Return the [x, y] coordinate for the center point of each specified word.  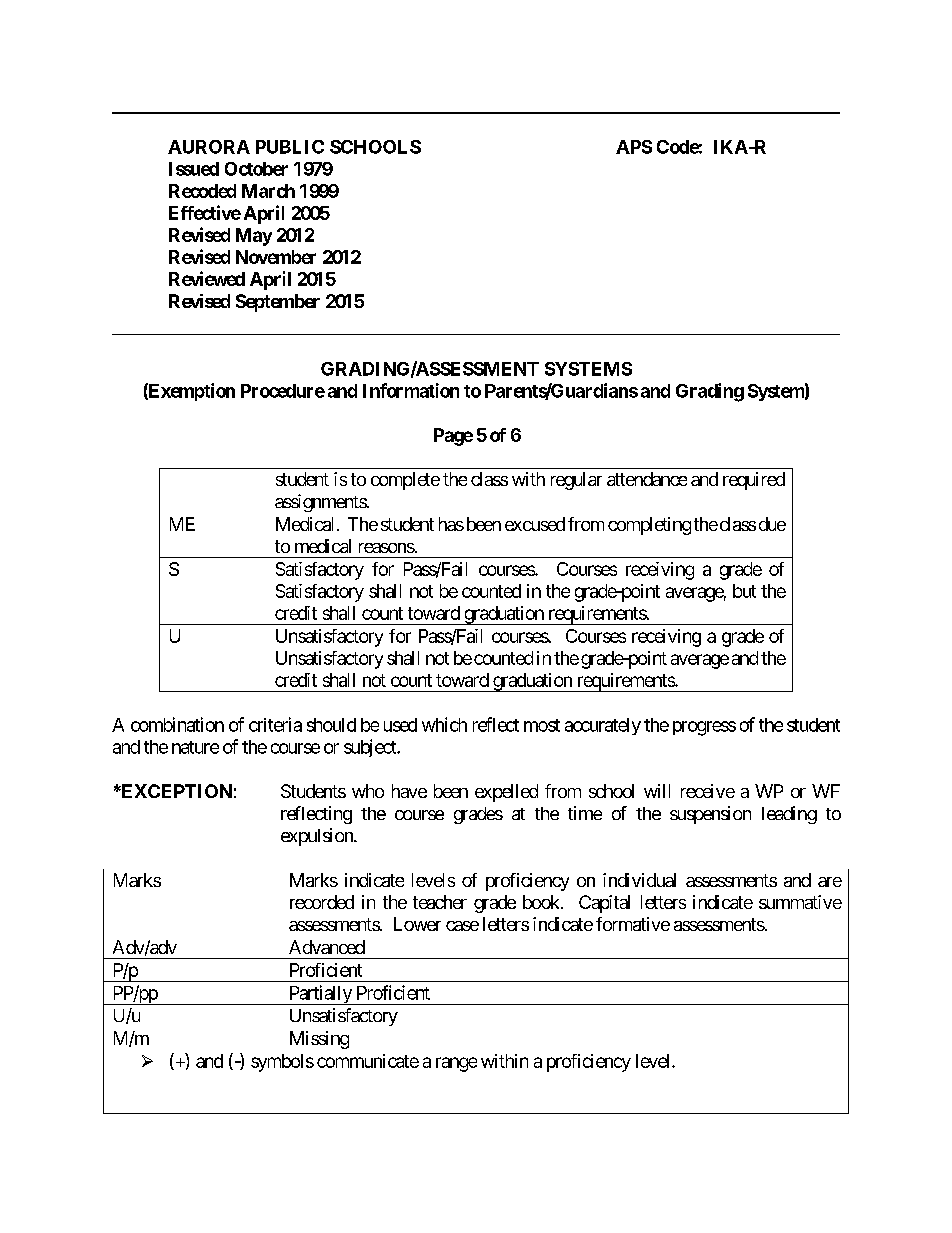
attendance [647, 479]
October [256, 169]
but [744, 591]
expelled [506, 793]
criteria [275, 724]
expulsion [318, 837]
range [456, 1064]
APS [634, 147]
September [278, 303]
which [444, 724]
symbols [282, 1063]
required [754, 481]
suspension [710, 815]
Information [411, 390]
